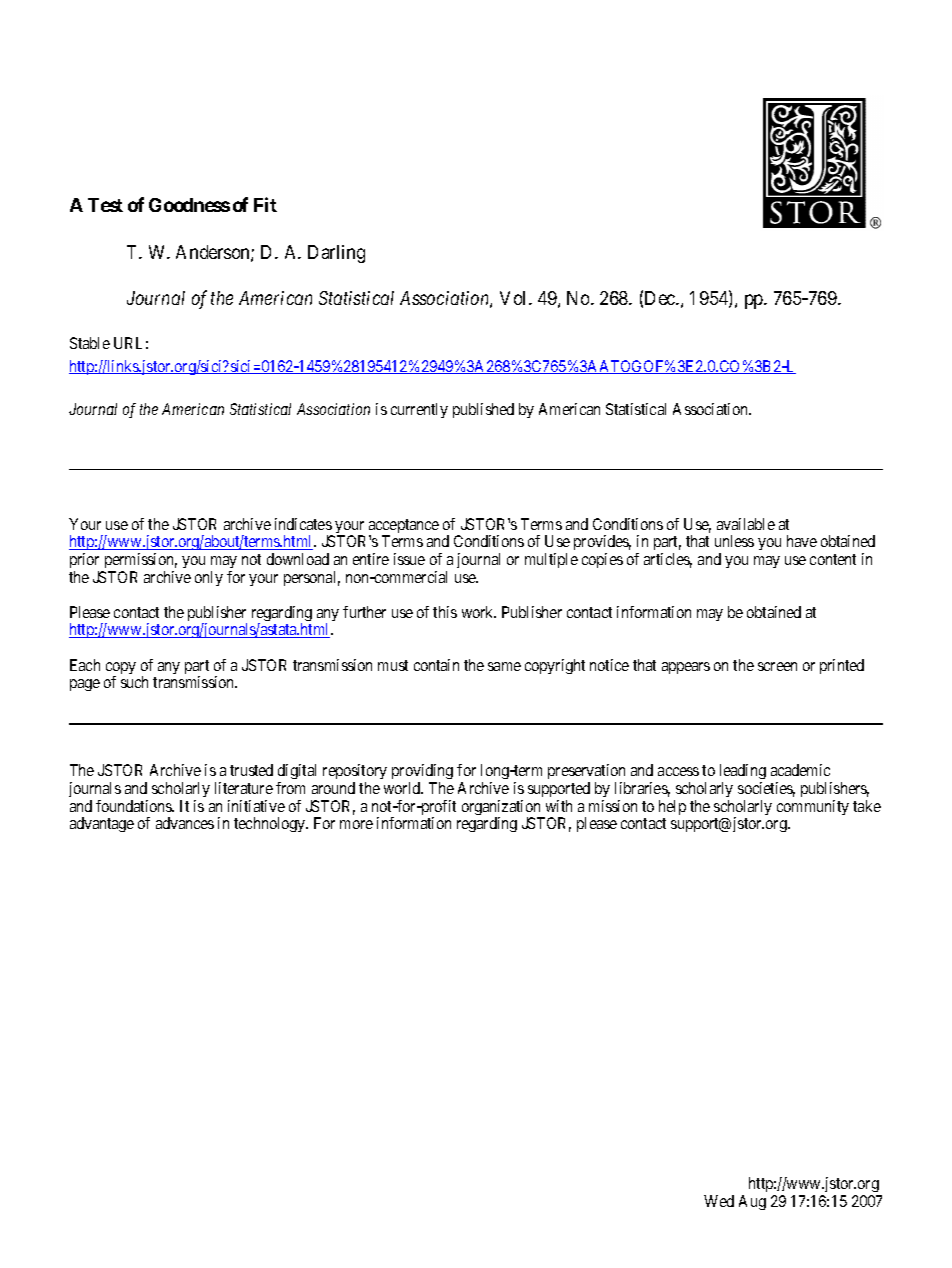 The width and height of the screenshot is (952, 1268). What do you see at coordinates (813, 807) in the screenshot?
I see `community` at bounding box center [813, 807].
